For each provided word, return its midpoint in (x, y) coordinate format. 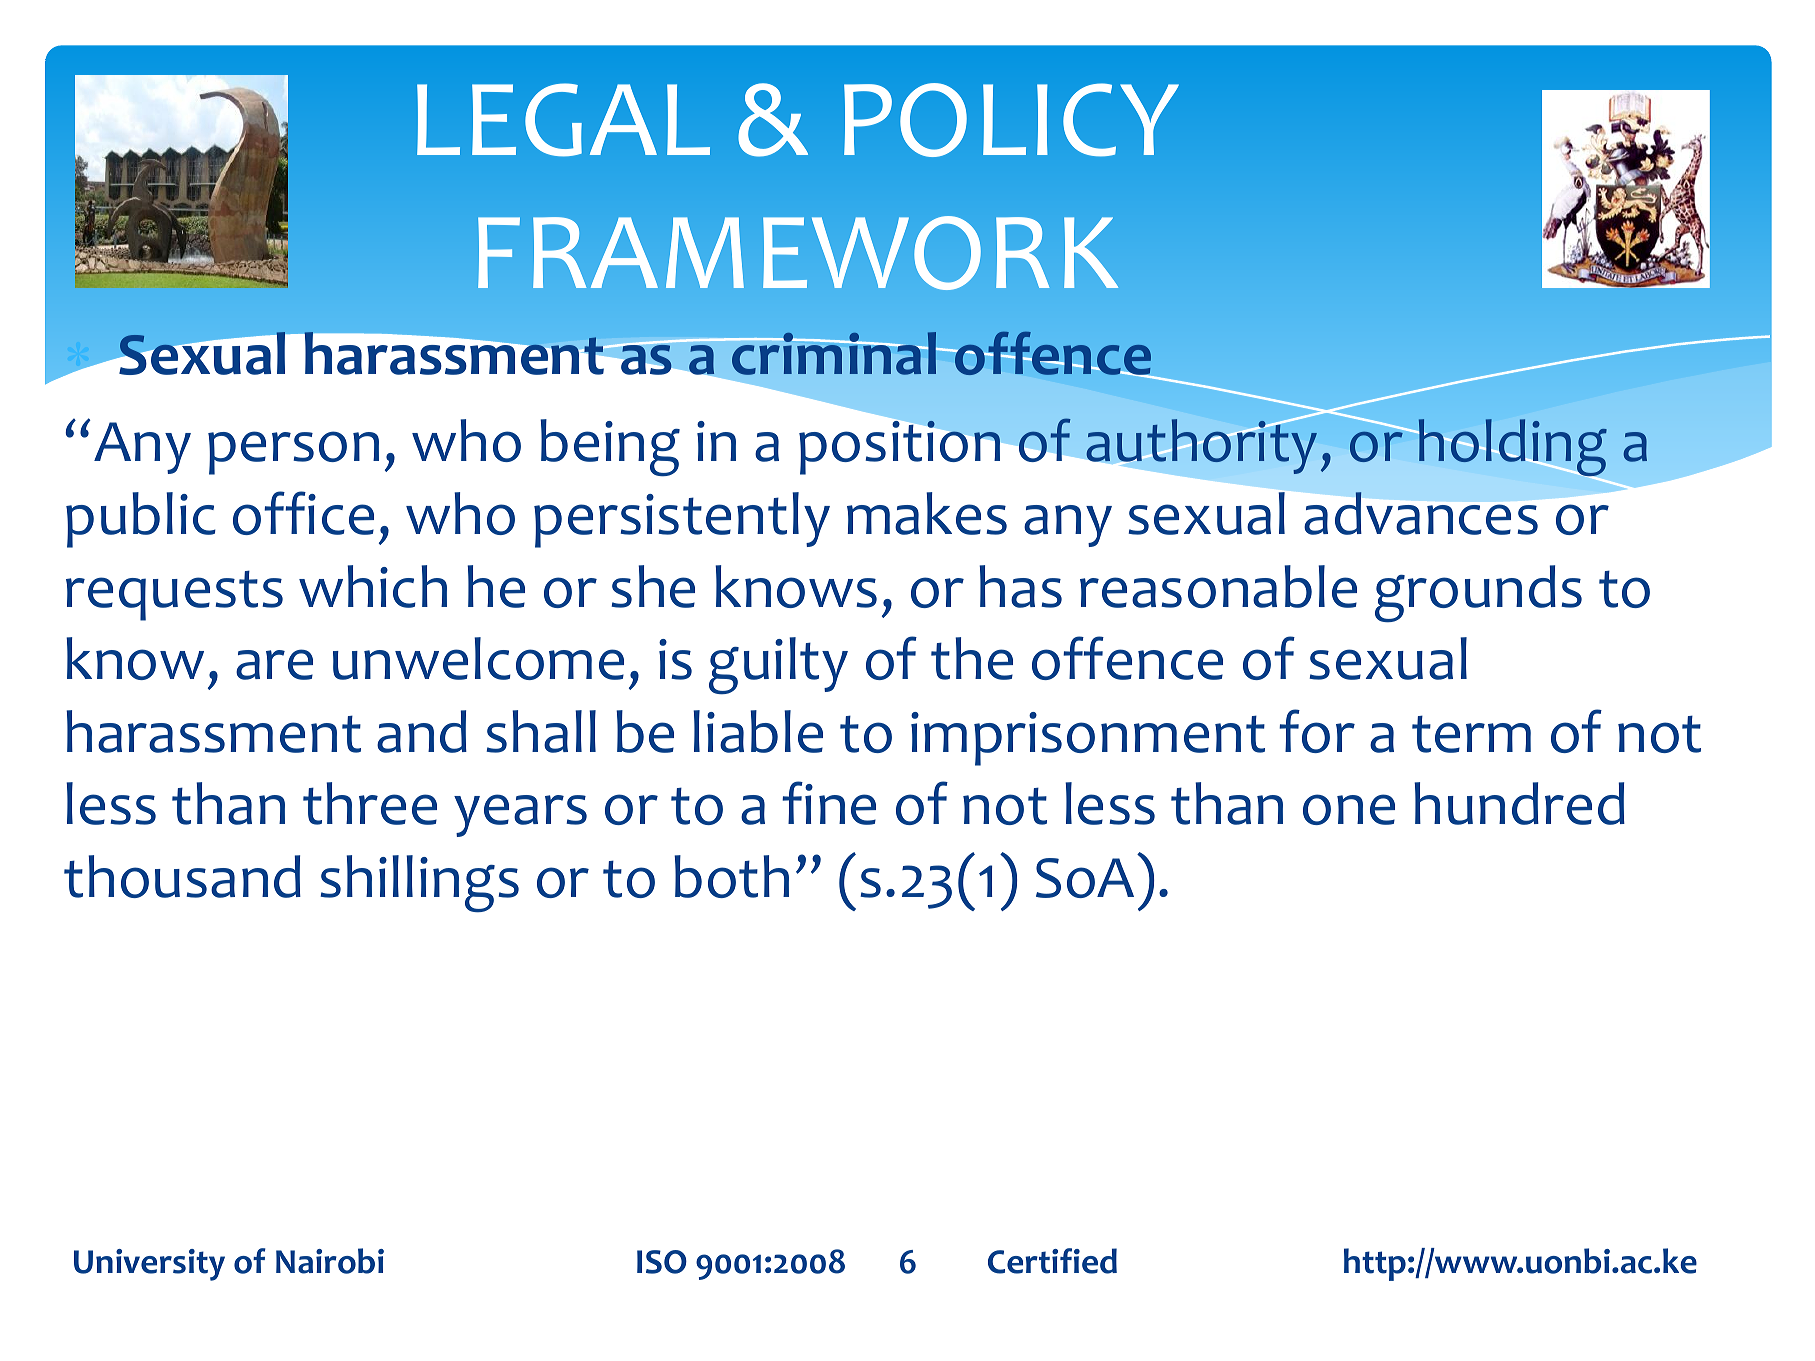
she (653, 586)
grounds (1478, 594)
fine (829, 803)
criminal (834, 353)
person (293, 453)
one (1349, 809)
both (731, 876)
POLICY (1011, 120)
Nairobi (330, 1261)
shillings (419, 884)
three (370, 803)
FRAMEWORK (798, 253)
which (373, 586)
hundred (1519, 803)
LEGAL (563, 120)
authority (1201, 446)
